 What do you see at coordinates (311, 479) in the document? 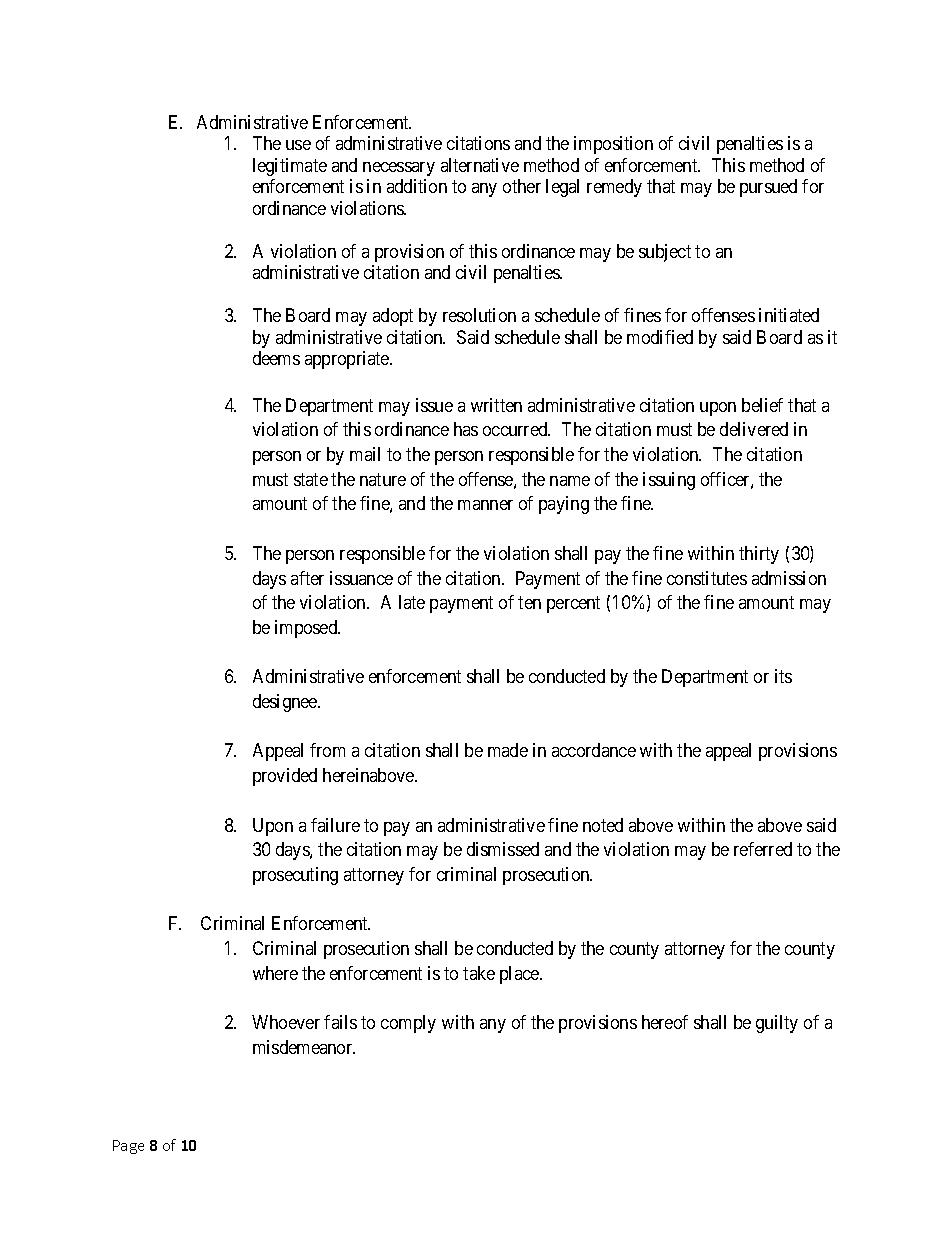
I see `state` at bounding box center [311, 479].
